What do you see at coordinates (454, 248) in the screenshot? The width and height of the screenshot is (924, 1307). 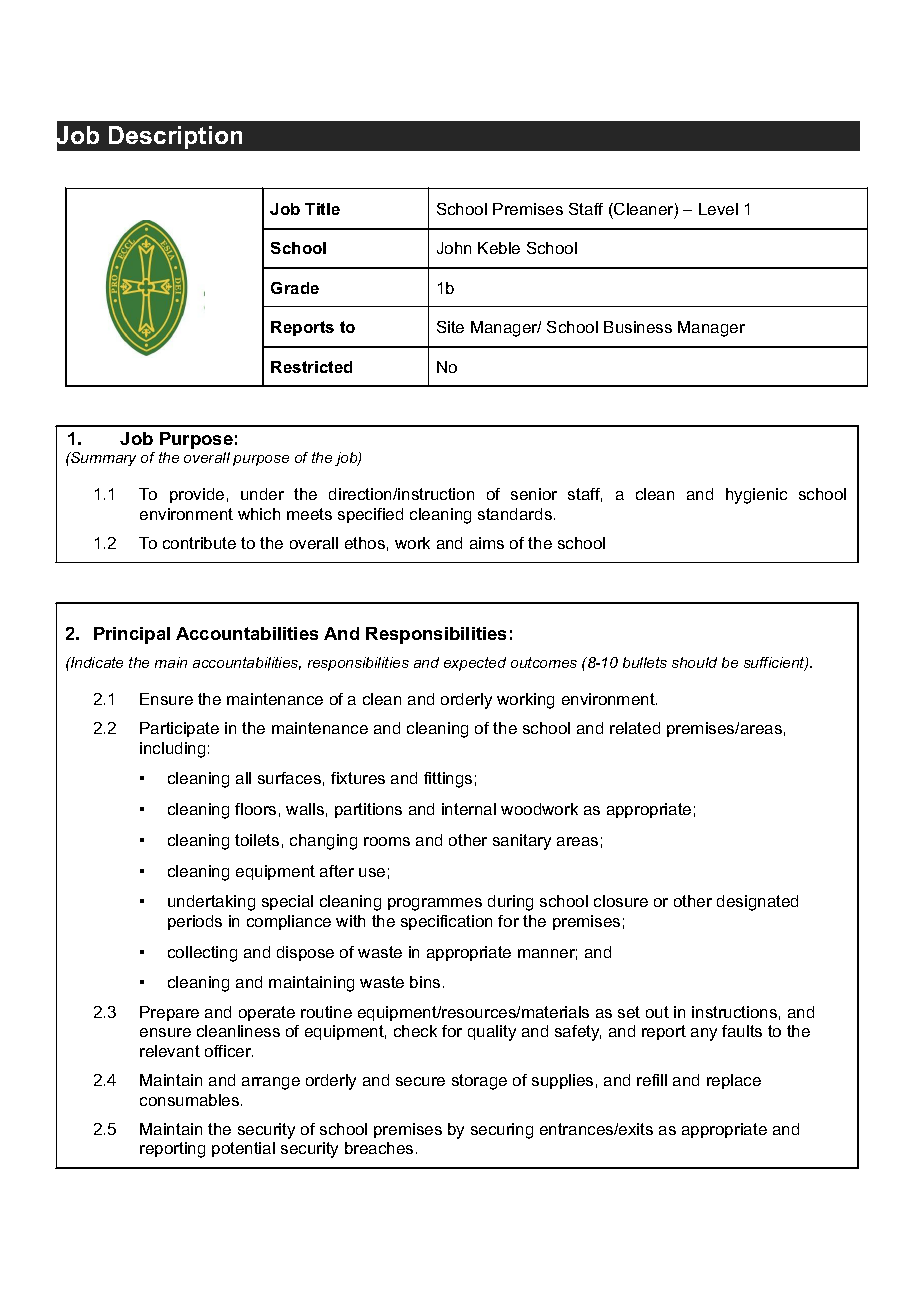 I see `John` at bounding box center [454, 248].
